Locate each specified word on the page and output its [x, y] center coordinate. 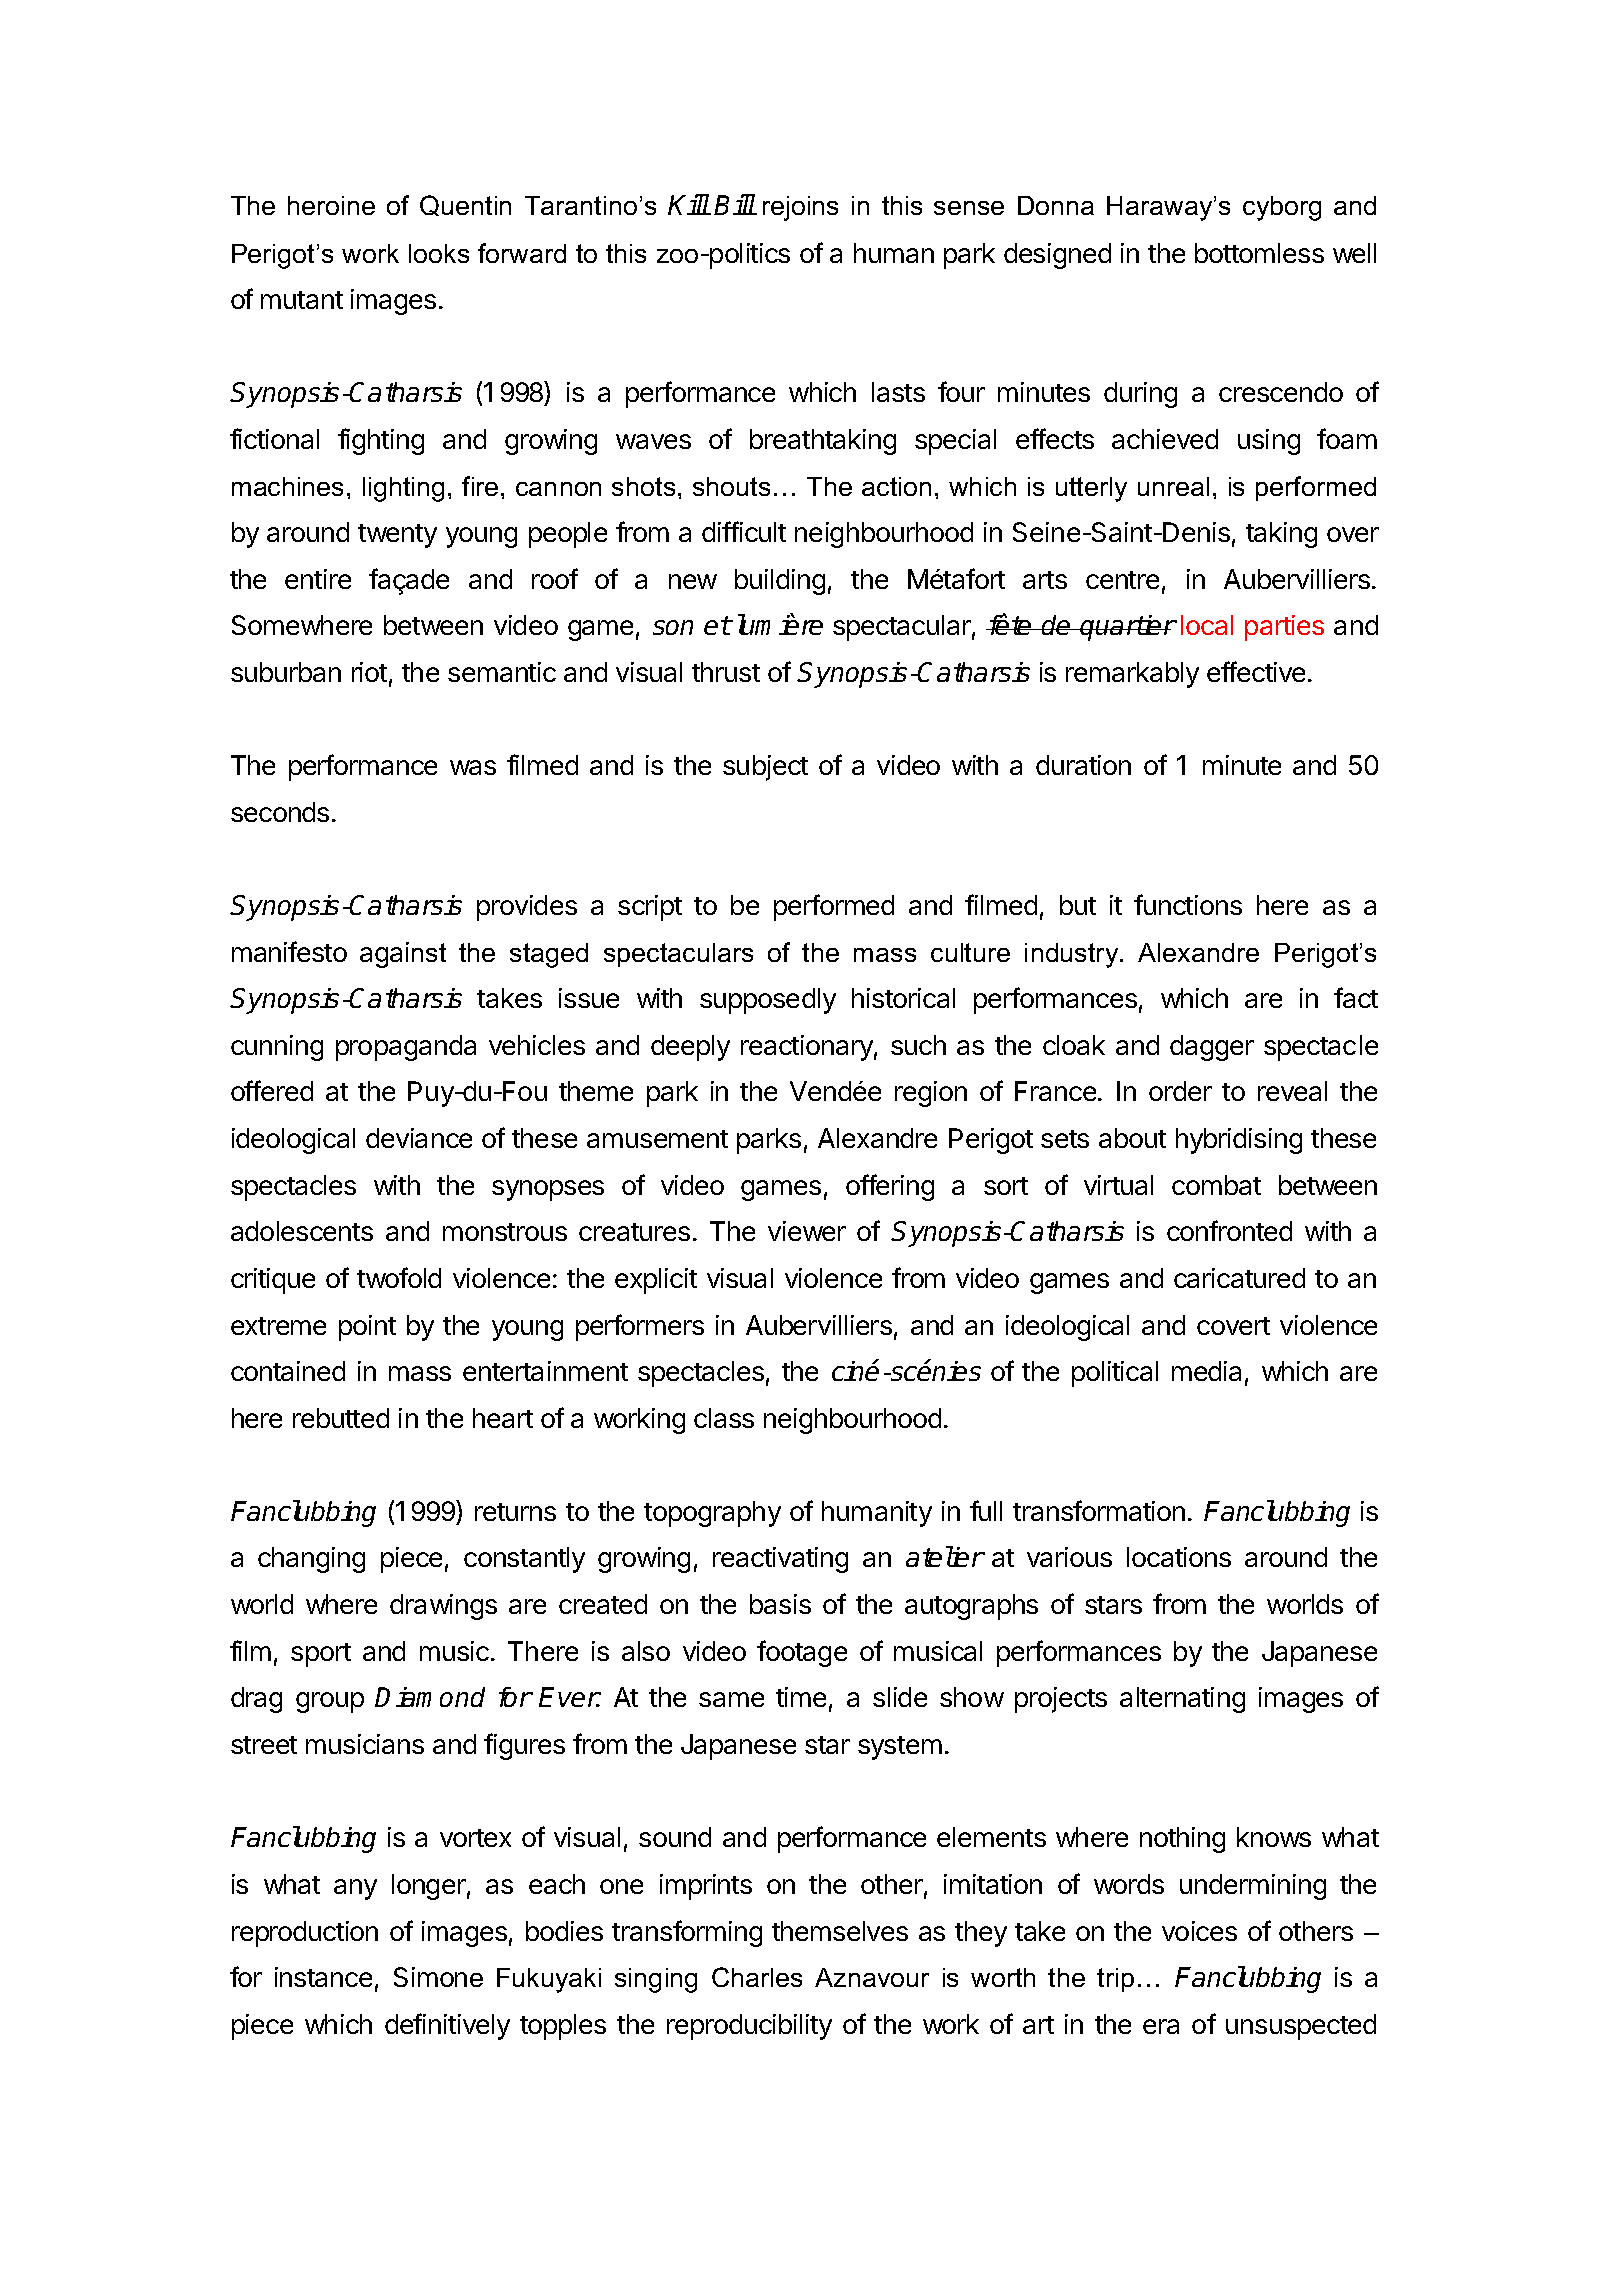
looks [439, 253]
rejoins [800, 208]
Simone [438, 1977]
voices [1199, 1931]
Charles [757, 1977]
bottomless [1259, 253]
